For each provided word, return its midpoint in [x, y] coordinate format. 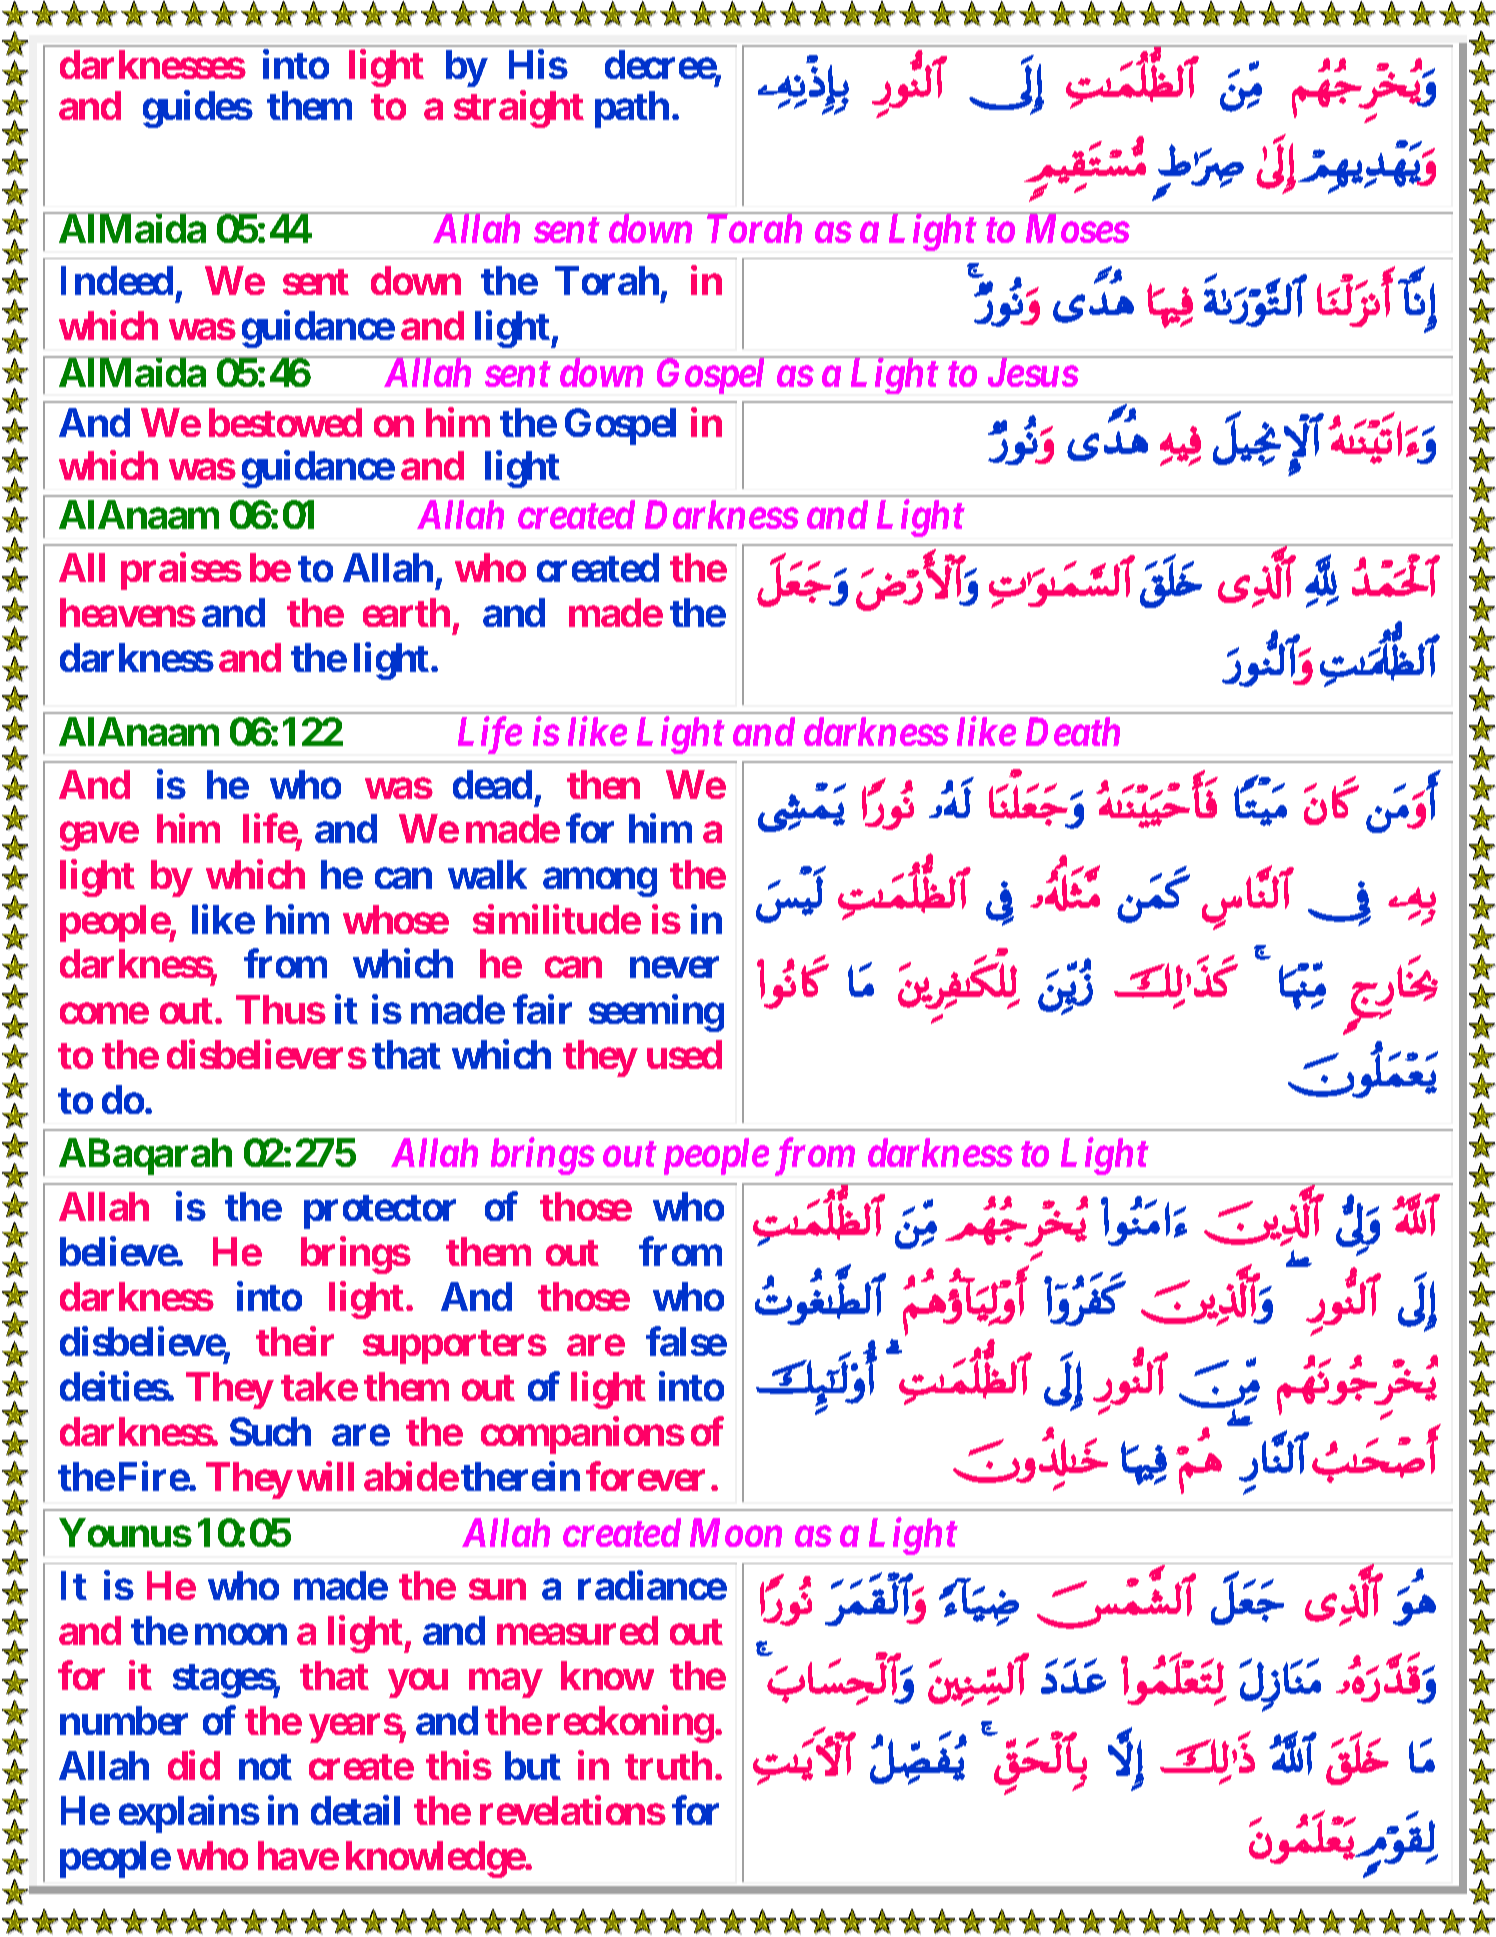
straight [519, 109]
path [632, 109]
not [265, 1767]
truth [668, 1766]
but [533, 1766]
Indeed [117, 281]
